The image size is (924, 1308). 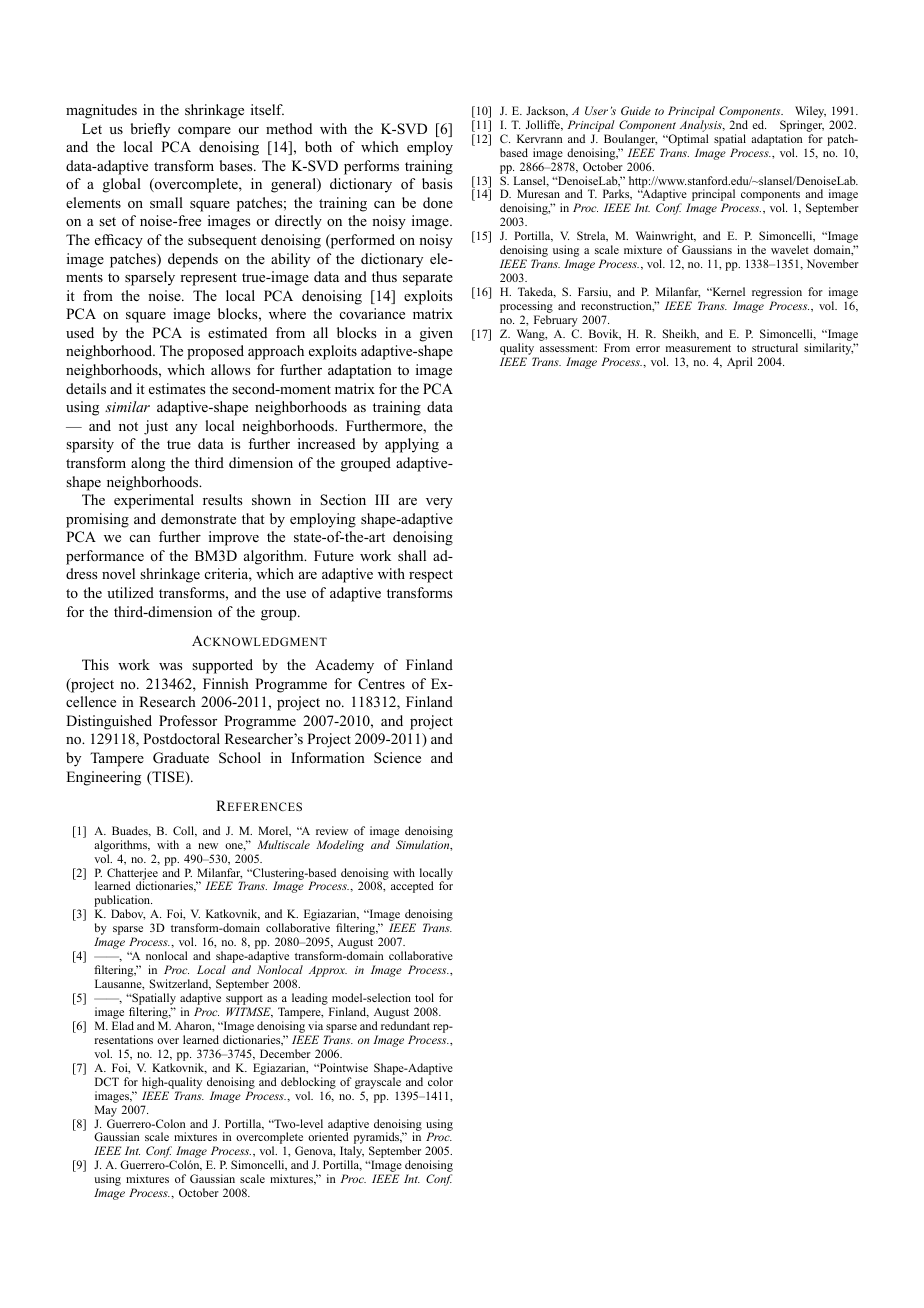 What do you see at coordinates (437, 183) in the image?
I see `basis` at bounding box center [437, 183].
